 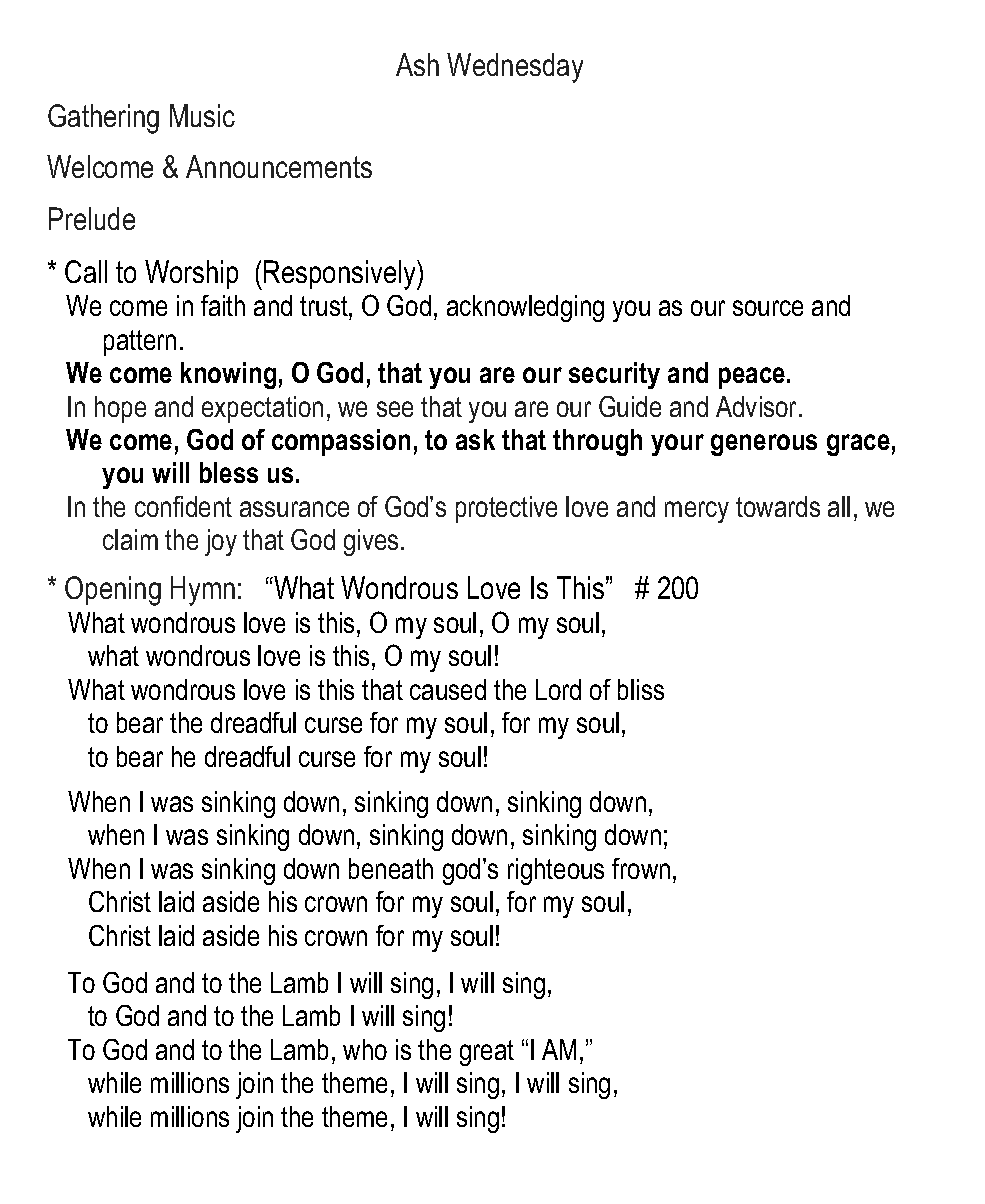 What do you see at coordinates (768, 308) in the screenshot?
I see `source` at bounding box center [768, 308].
